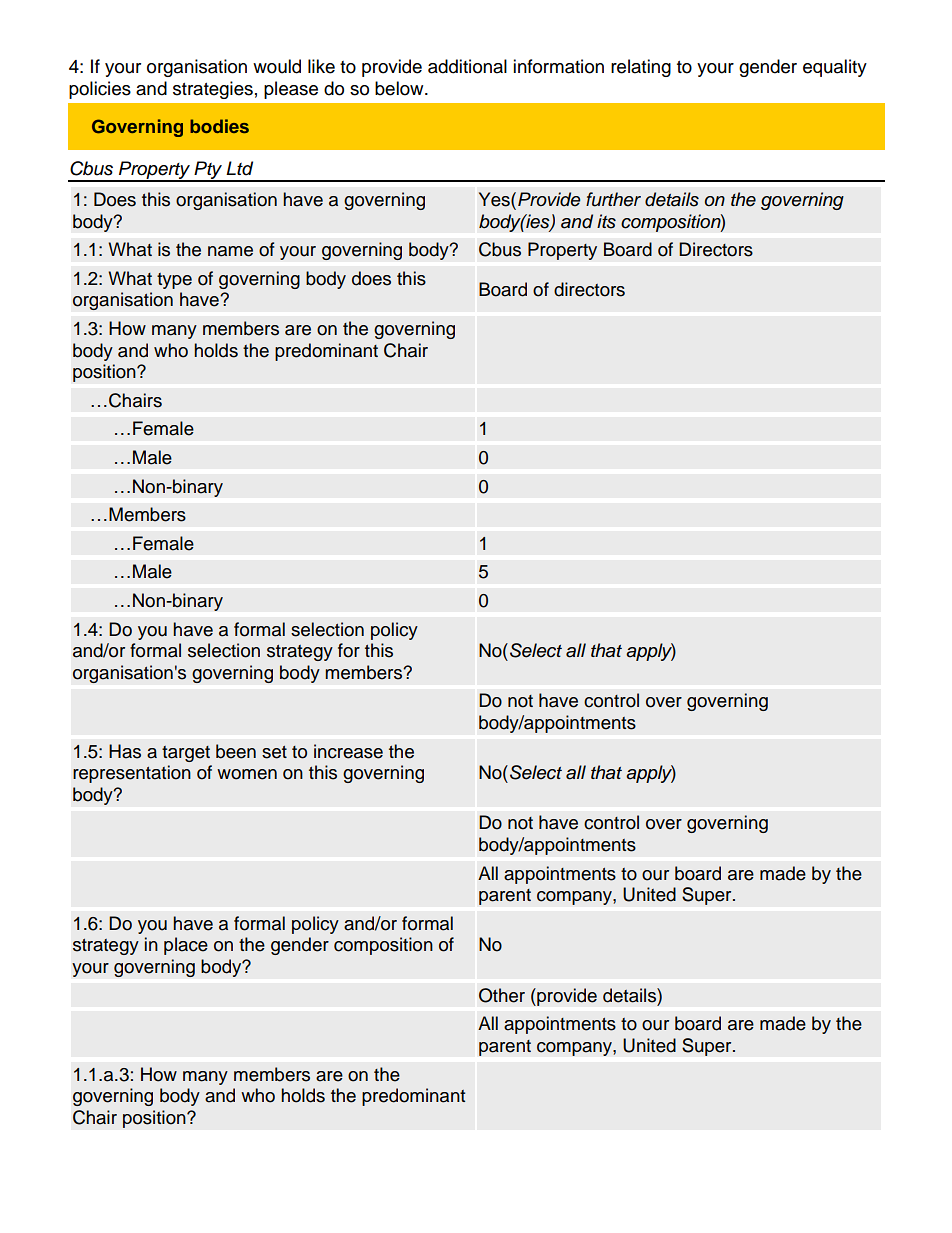 The width and height of the screenshot is (952, 1233). I want to click on further, so click(613, 199).
